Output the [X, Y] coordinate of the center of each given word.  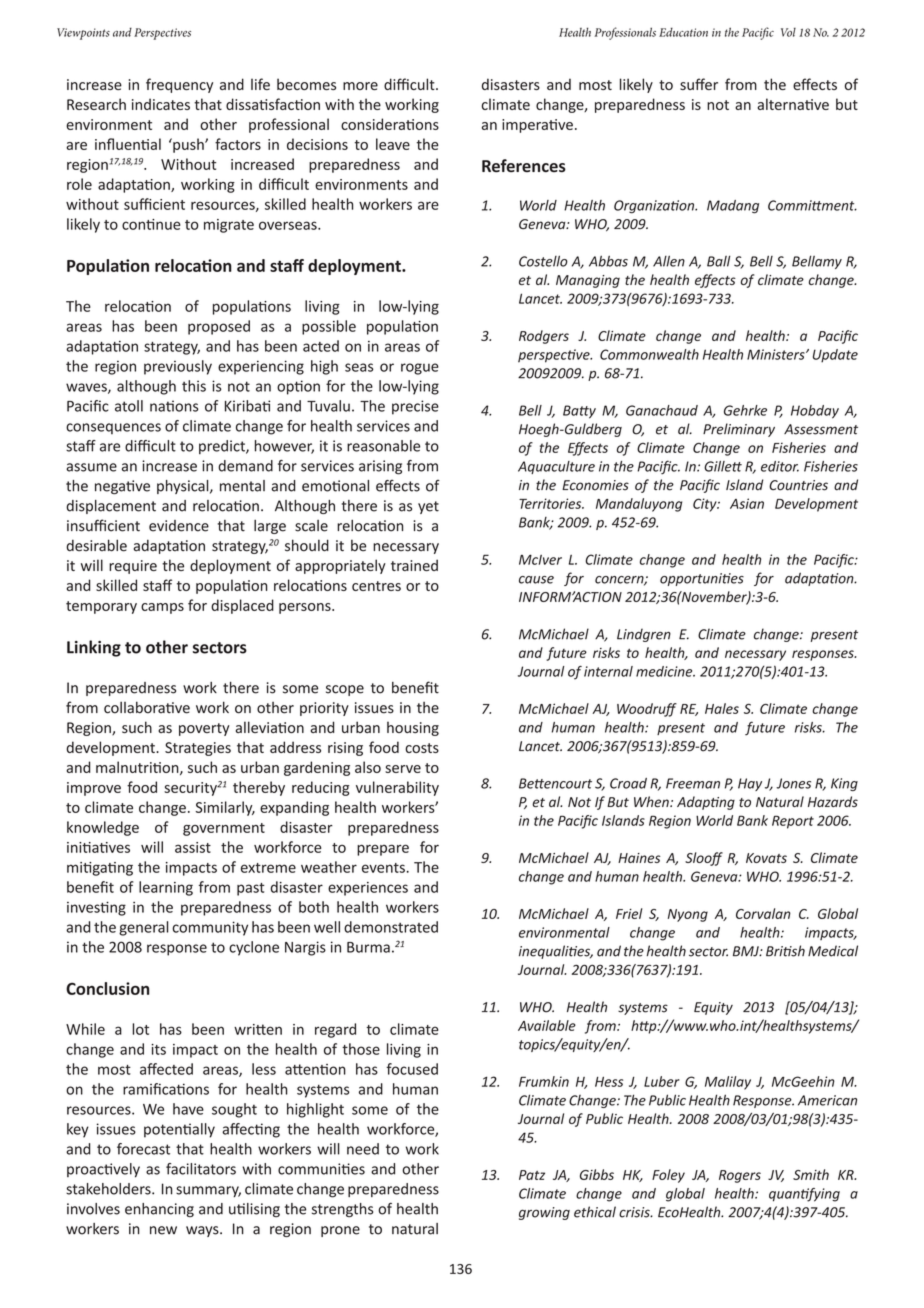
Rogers [740, 1176]
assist [193, 847]
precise [415, 407]
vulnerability [397, 788]
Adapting [706, 803]
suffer [699, 84]
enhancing [159, 1210]
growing [544, 1213]
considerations [390, 124]
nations [174, 406]
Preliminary [739, 430]
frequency [179, 85]
